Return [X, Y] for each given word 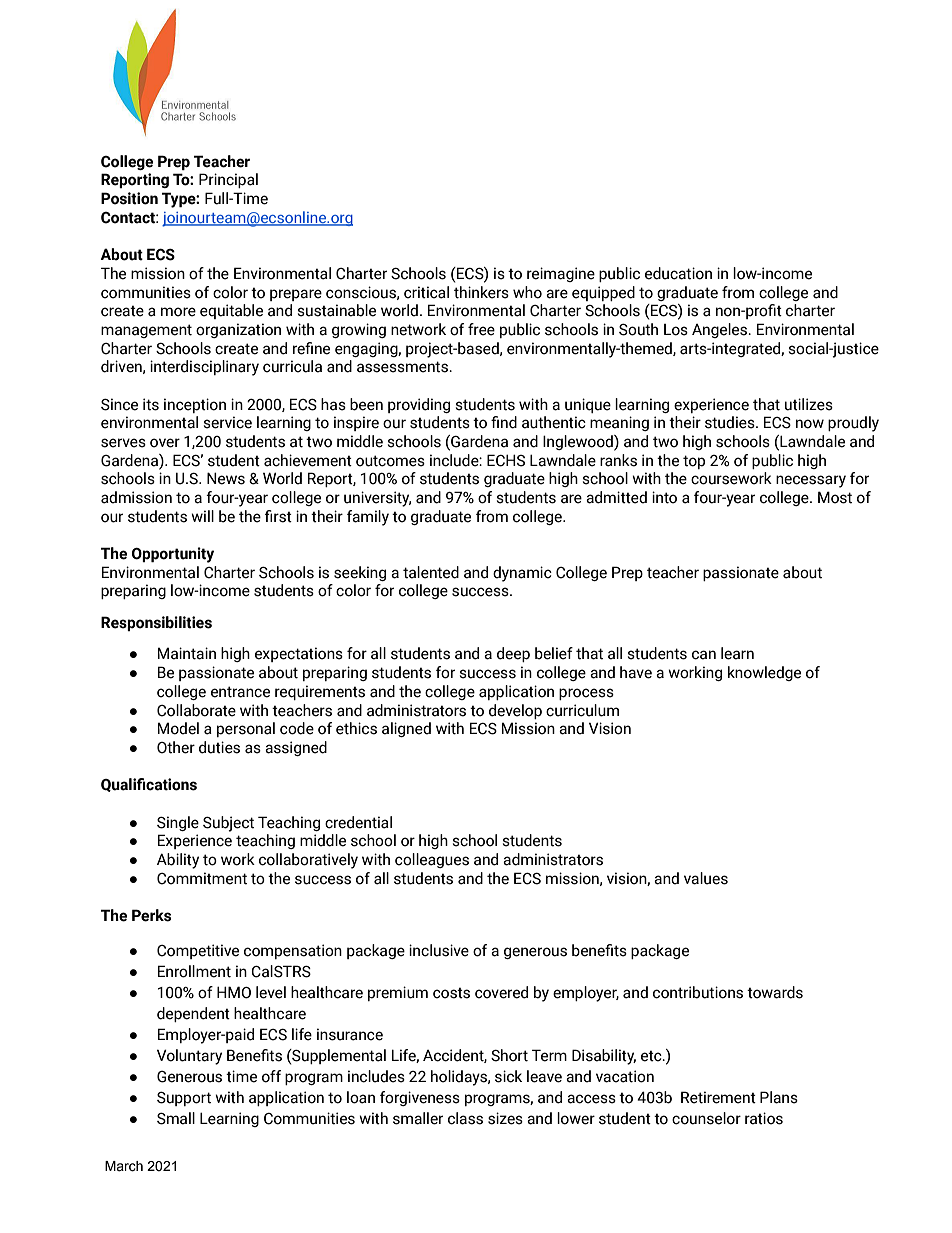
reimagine [561, 274]
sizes [505, 1118]
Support [184, 1099]
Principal [228, 180]
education [678, 273]
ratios [764, 1118]
